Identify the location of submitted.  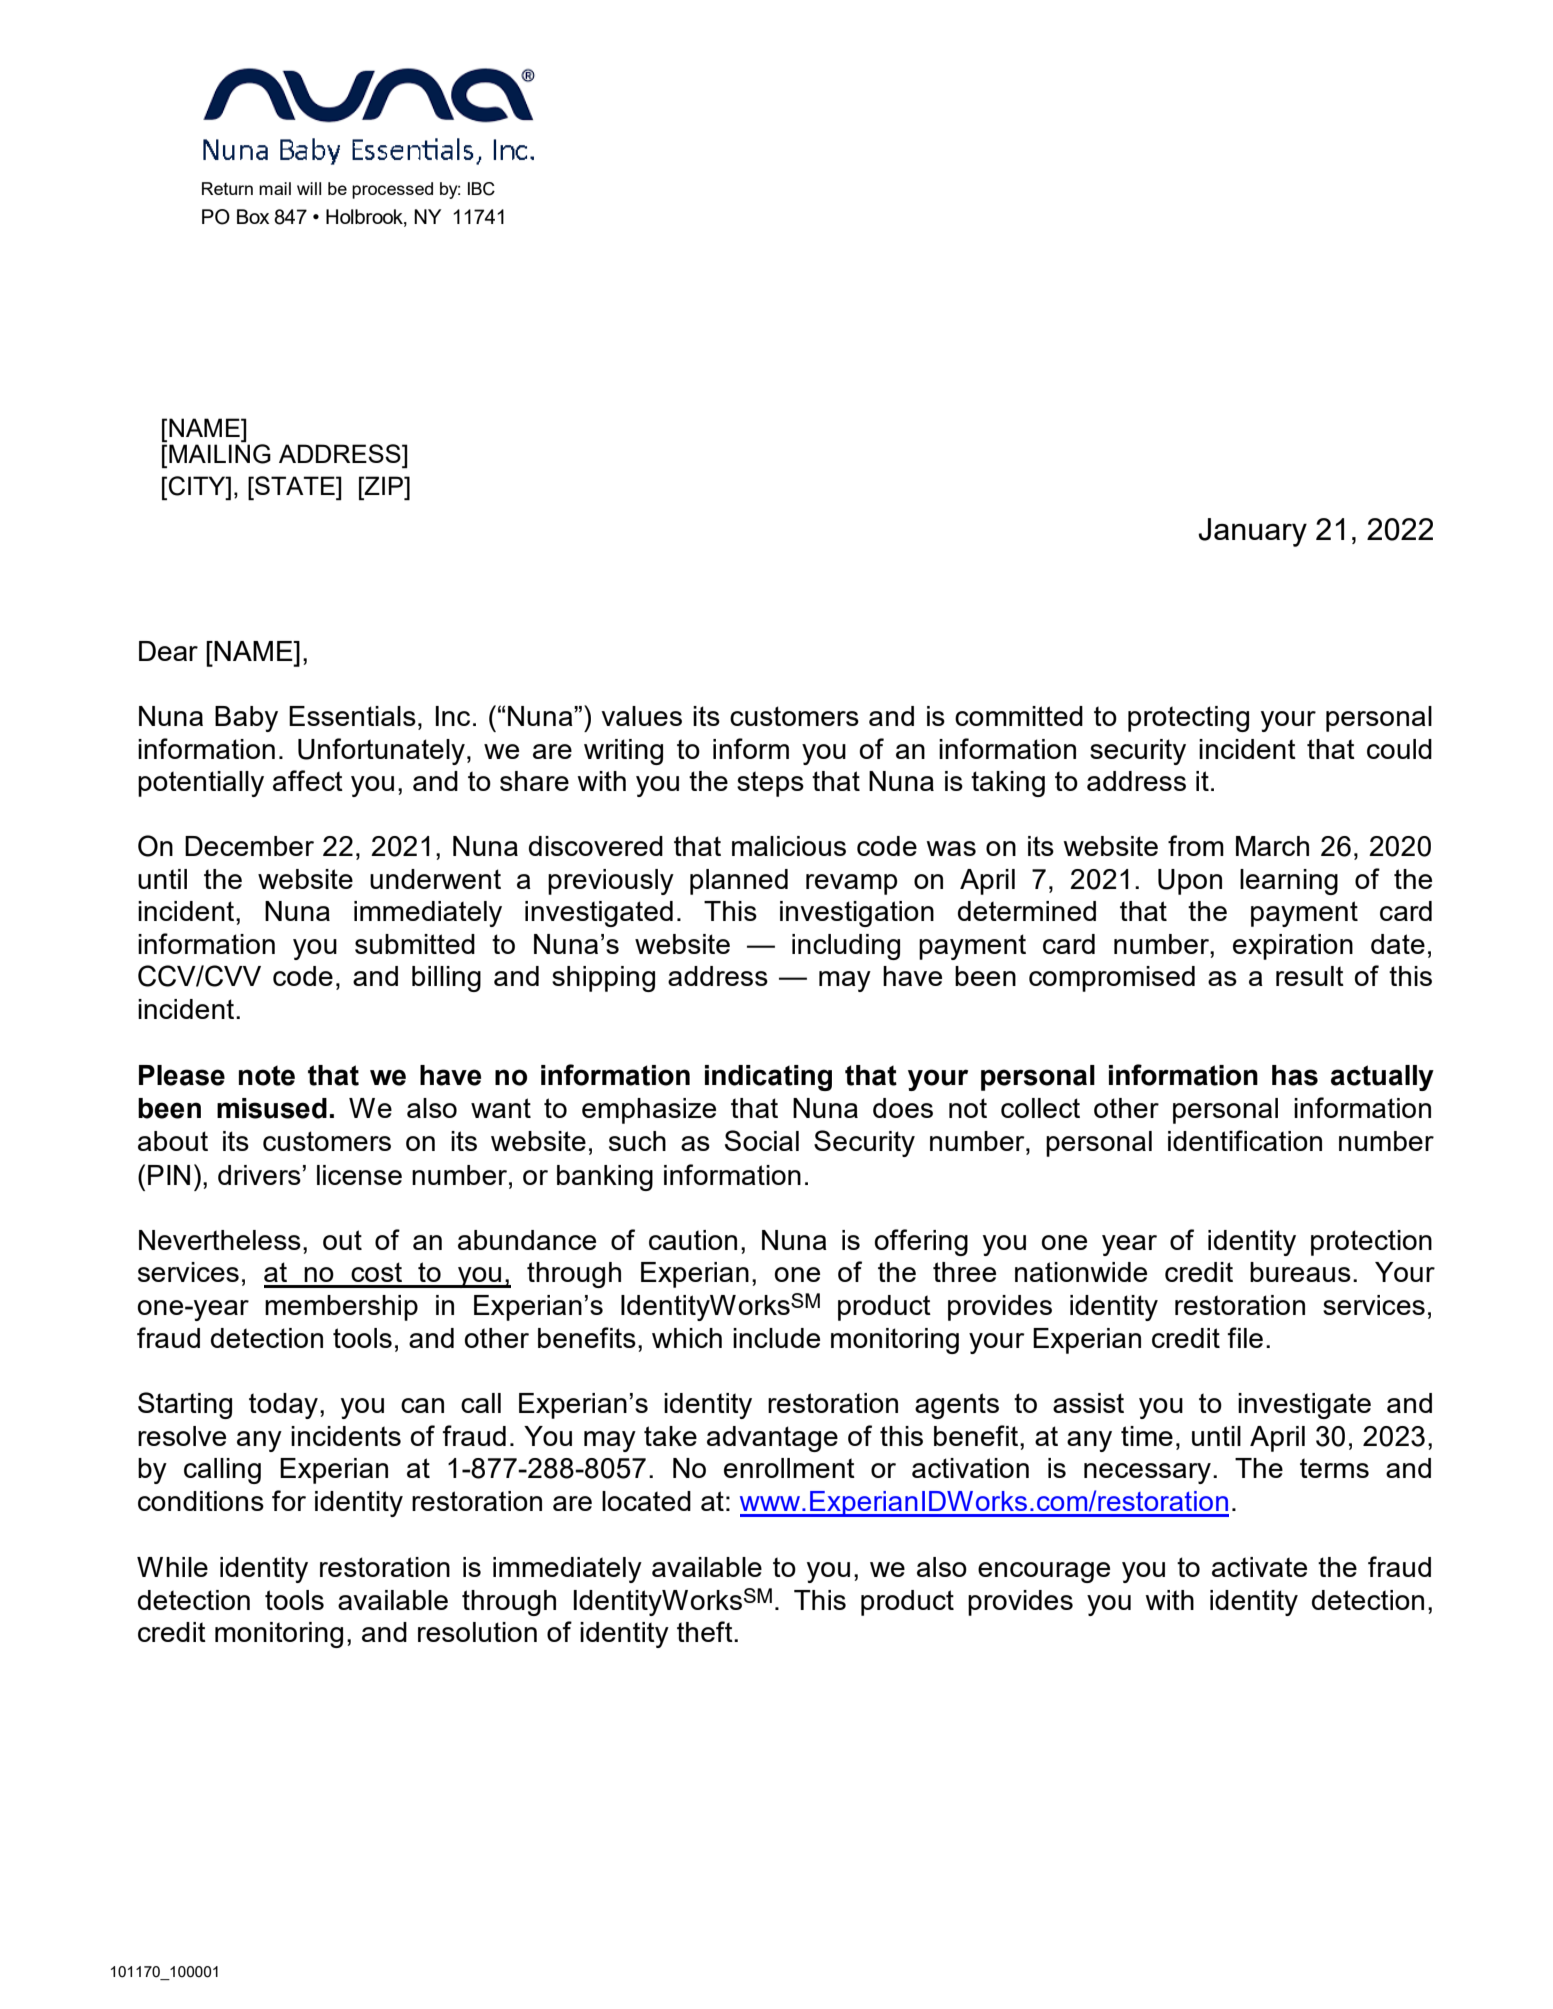
(415, 944).
